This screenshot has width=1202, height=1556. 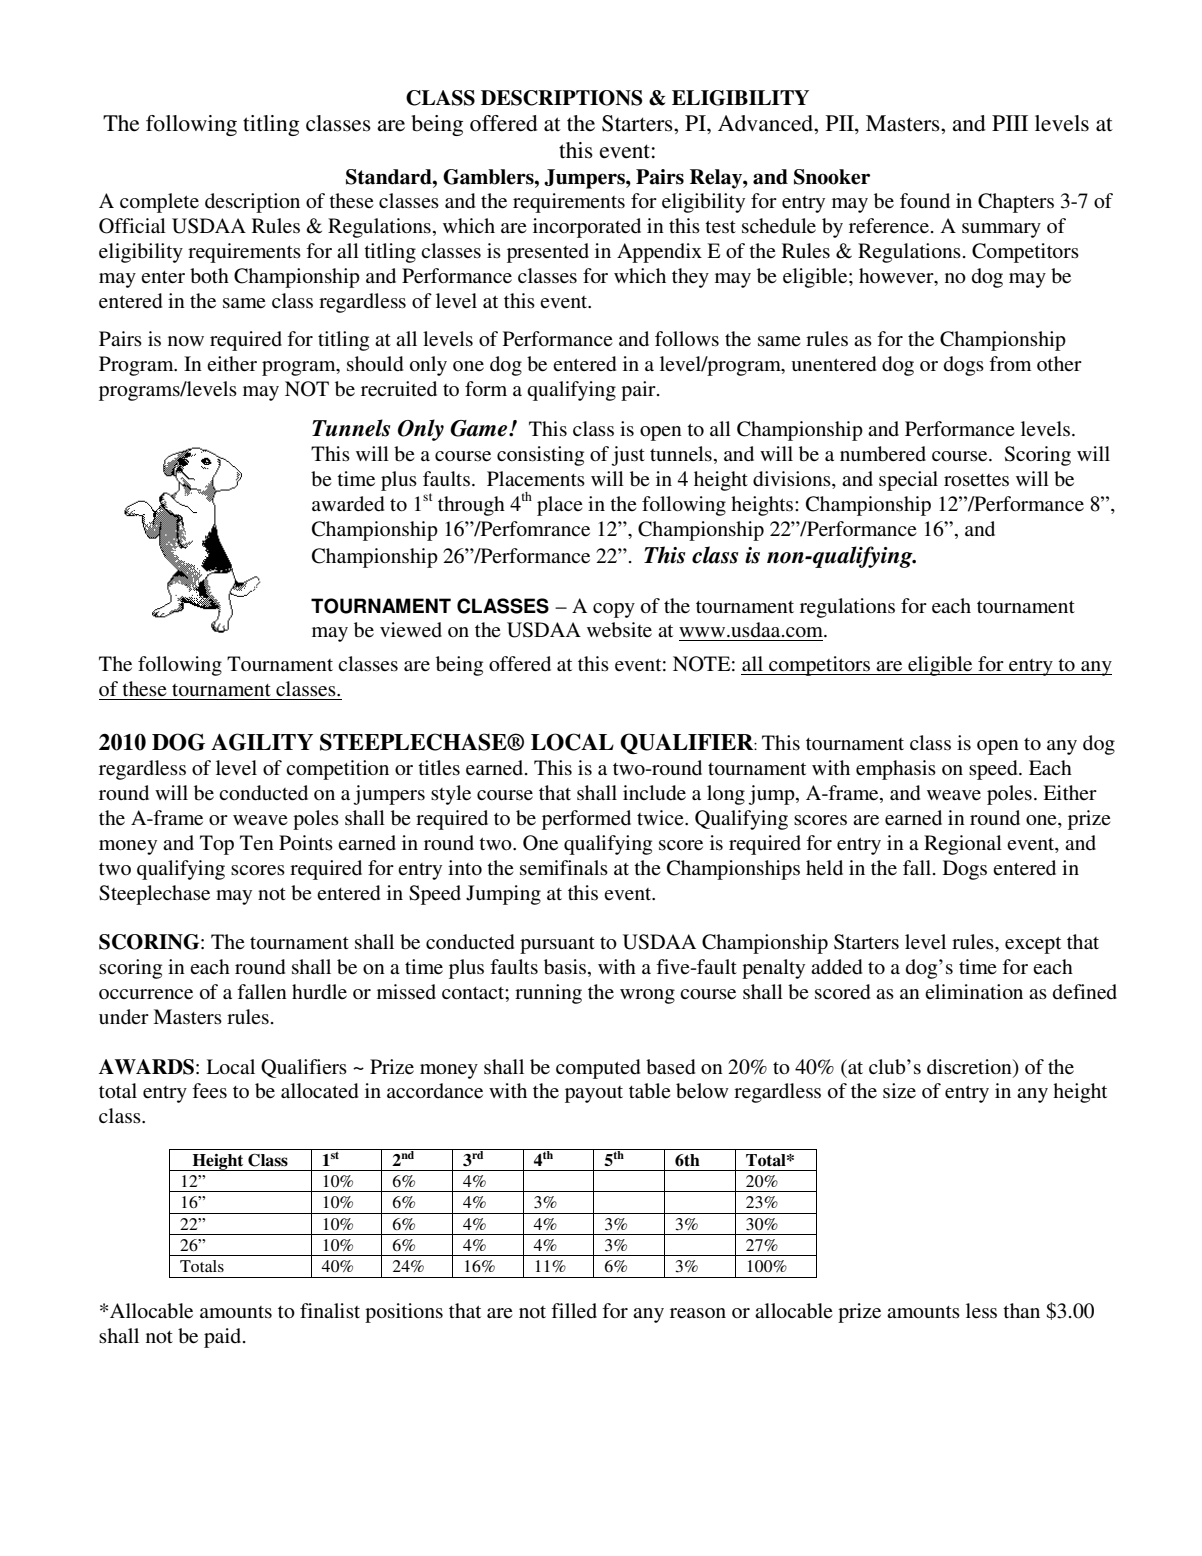 I want to click on incorporated, so click(x=587, y=228).
